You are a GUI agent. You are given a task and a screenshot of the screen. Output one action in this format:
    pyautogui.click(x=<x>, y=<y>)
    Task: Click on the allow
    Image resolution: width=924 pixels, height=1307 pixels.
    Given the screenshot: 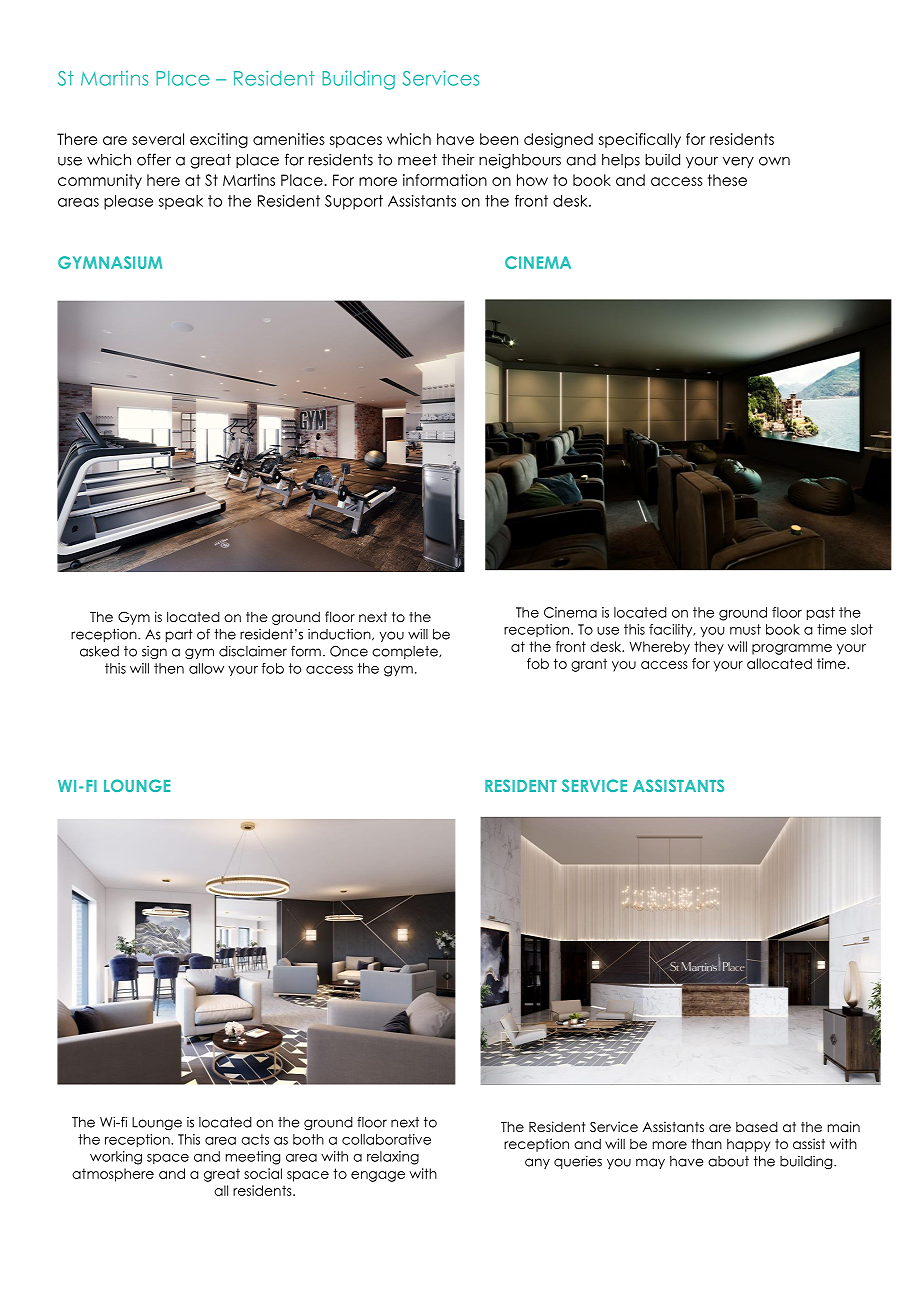 What is the action you would take?
    pyautogui.click(x=206, y=668)
